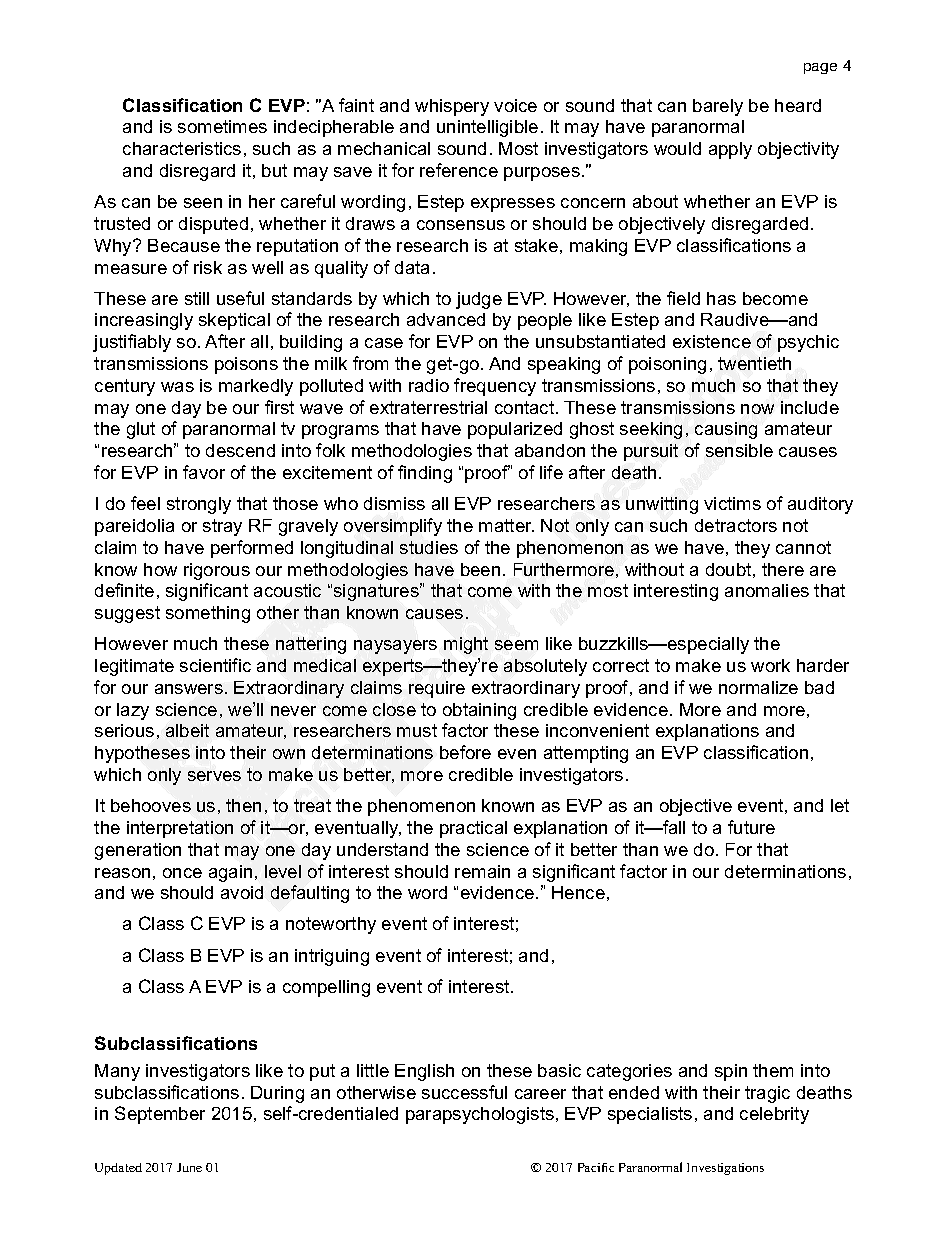 This document has width=952, height=1233. What do you see at coordinates (222, 126) in the document?
I see `sometimes` at bounding box center [222, 126].
